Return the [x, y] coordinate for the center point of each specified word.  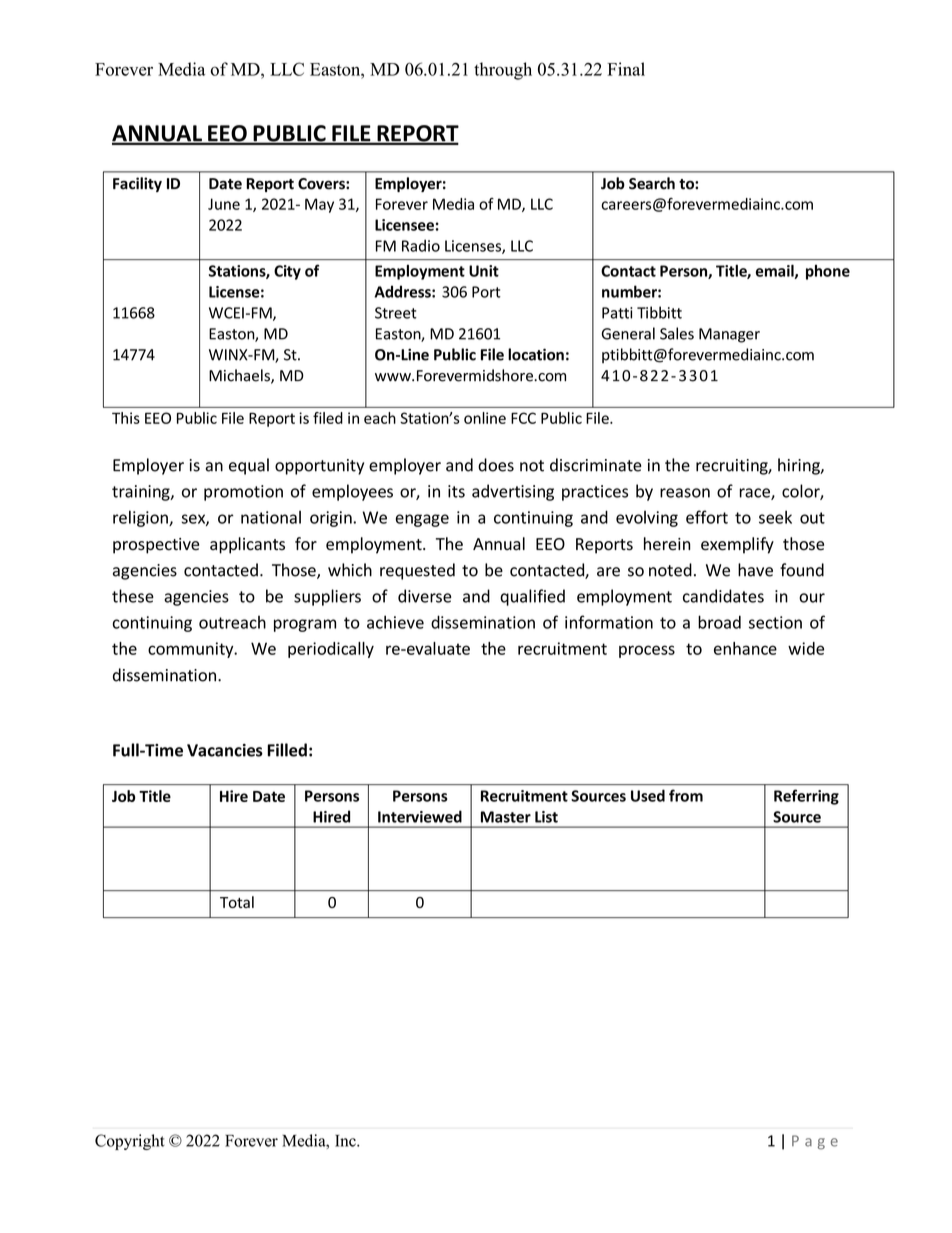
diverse [424, 596]
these [133, 596]
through [503, 71]
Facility [137, 184]
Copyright [130, 1142]
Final [626, 69]
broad [719, 622]
